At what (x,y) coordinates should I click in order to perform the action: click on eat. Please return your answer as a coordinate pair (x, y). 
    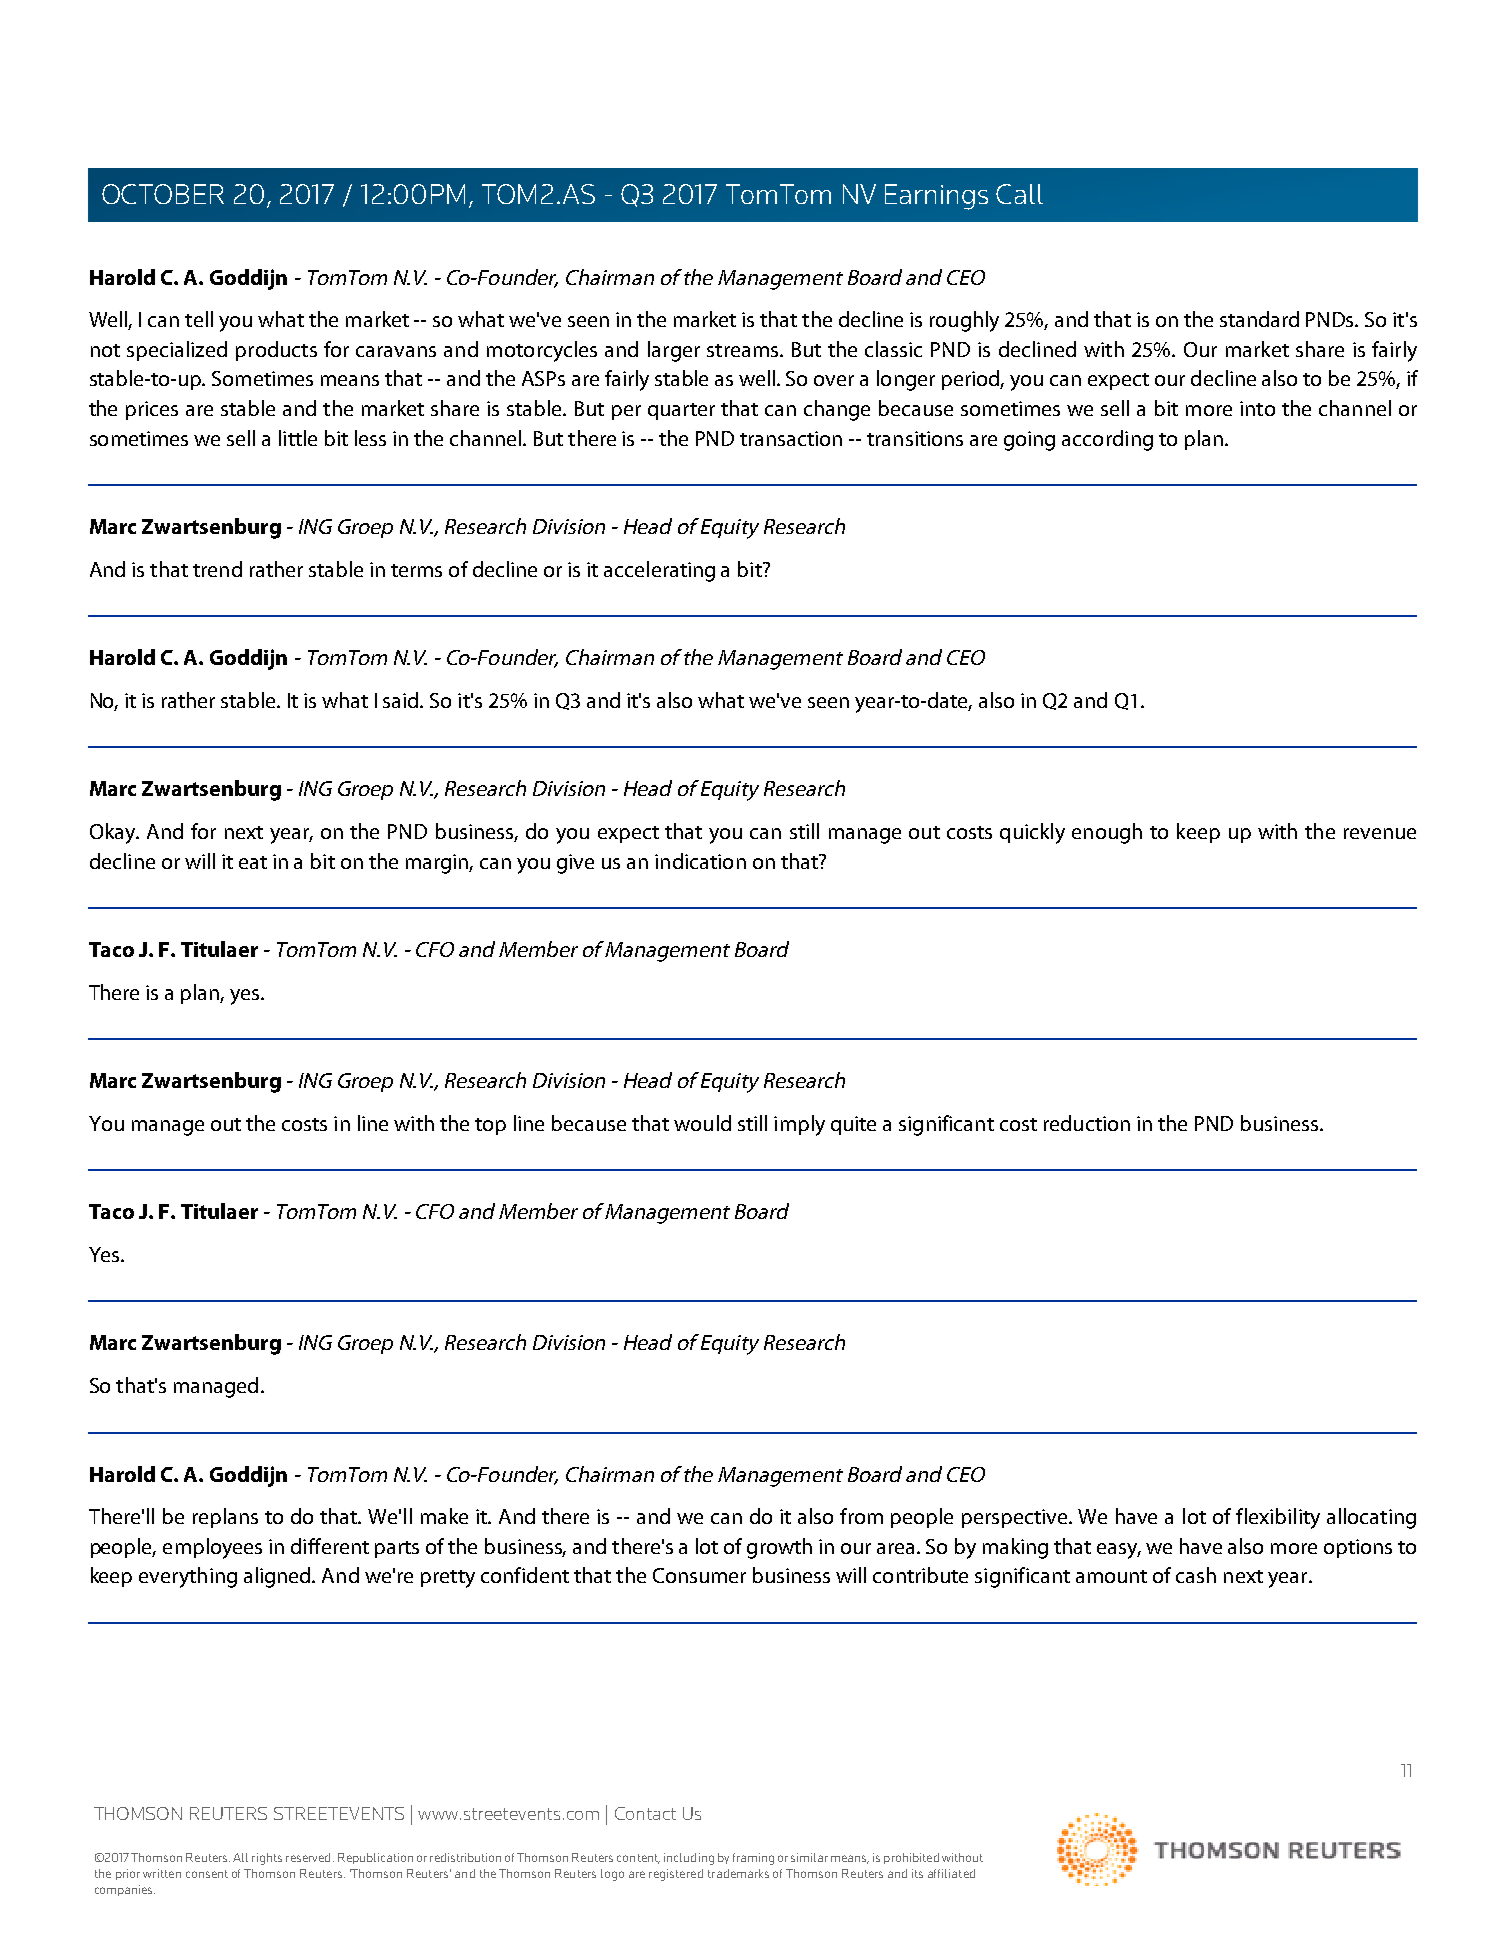
    Looking at the image, I should click on (253, 862).
